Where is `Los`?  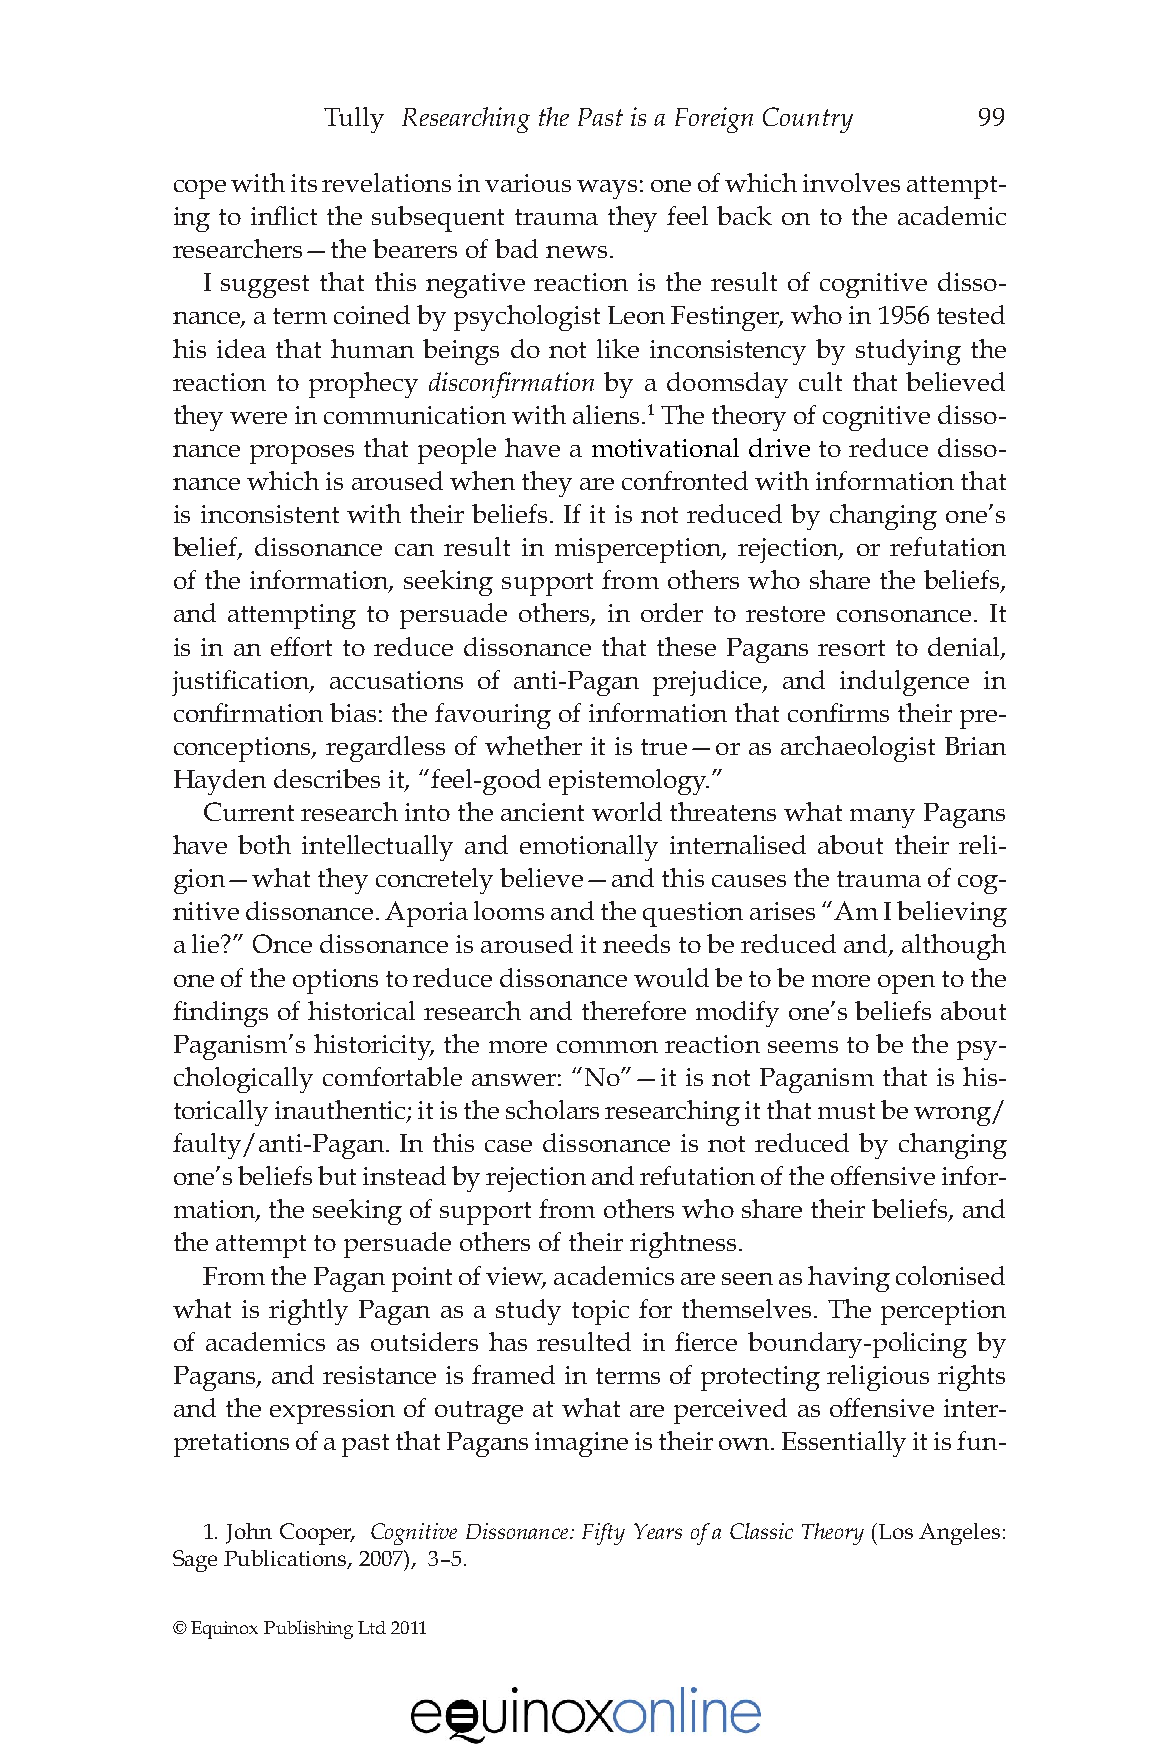
Los is located at coordinates (896, 1531).
